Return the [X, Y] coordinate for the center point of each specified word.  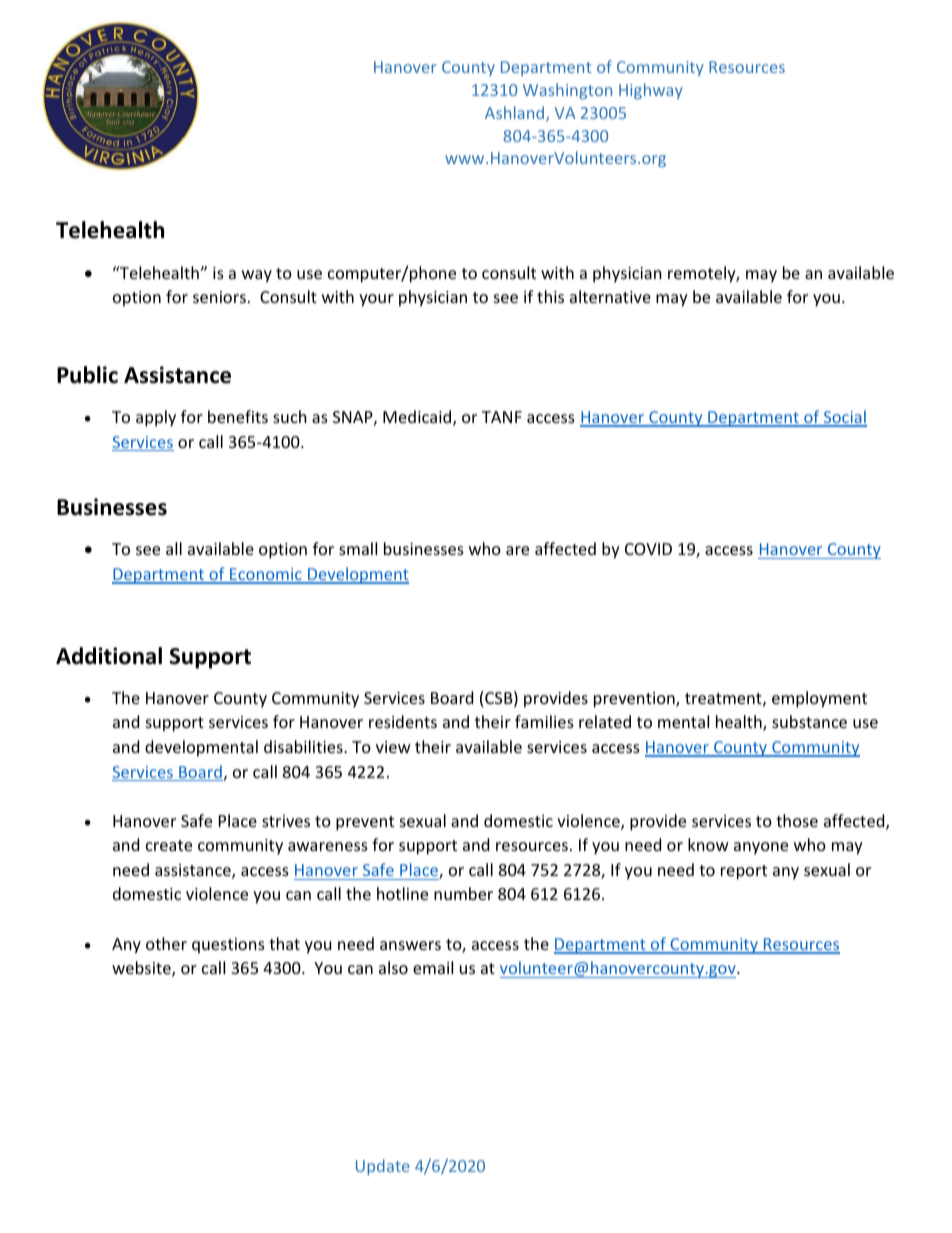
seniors [219, 297]
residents [403, 721]
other [166, 943]
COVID [648, 549]
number [463, 893]
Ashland [516, 114]
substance [809, 721]
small [358, 548]
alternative [610, 296]
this [550, 296]
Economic [266, 575]
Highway [651, 91]
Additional [109, 656]
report [744, 872]
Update [382, 1167]
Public [87, 375]
